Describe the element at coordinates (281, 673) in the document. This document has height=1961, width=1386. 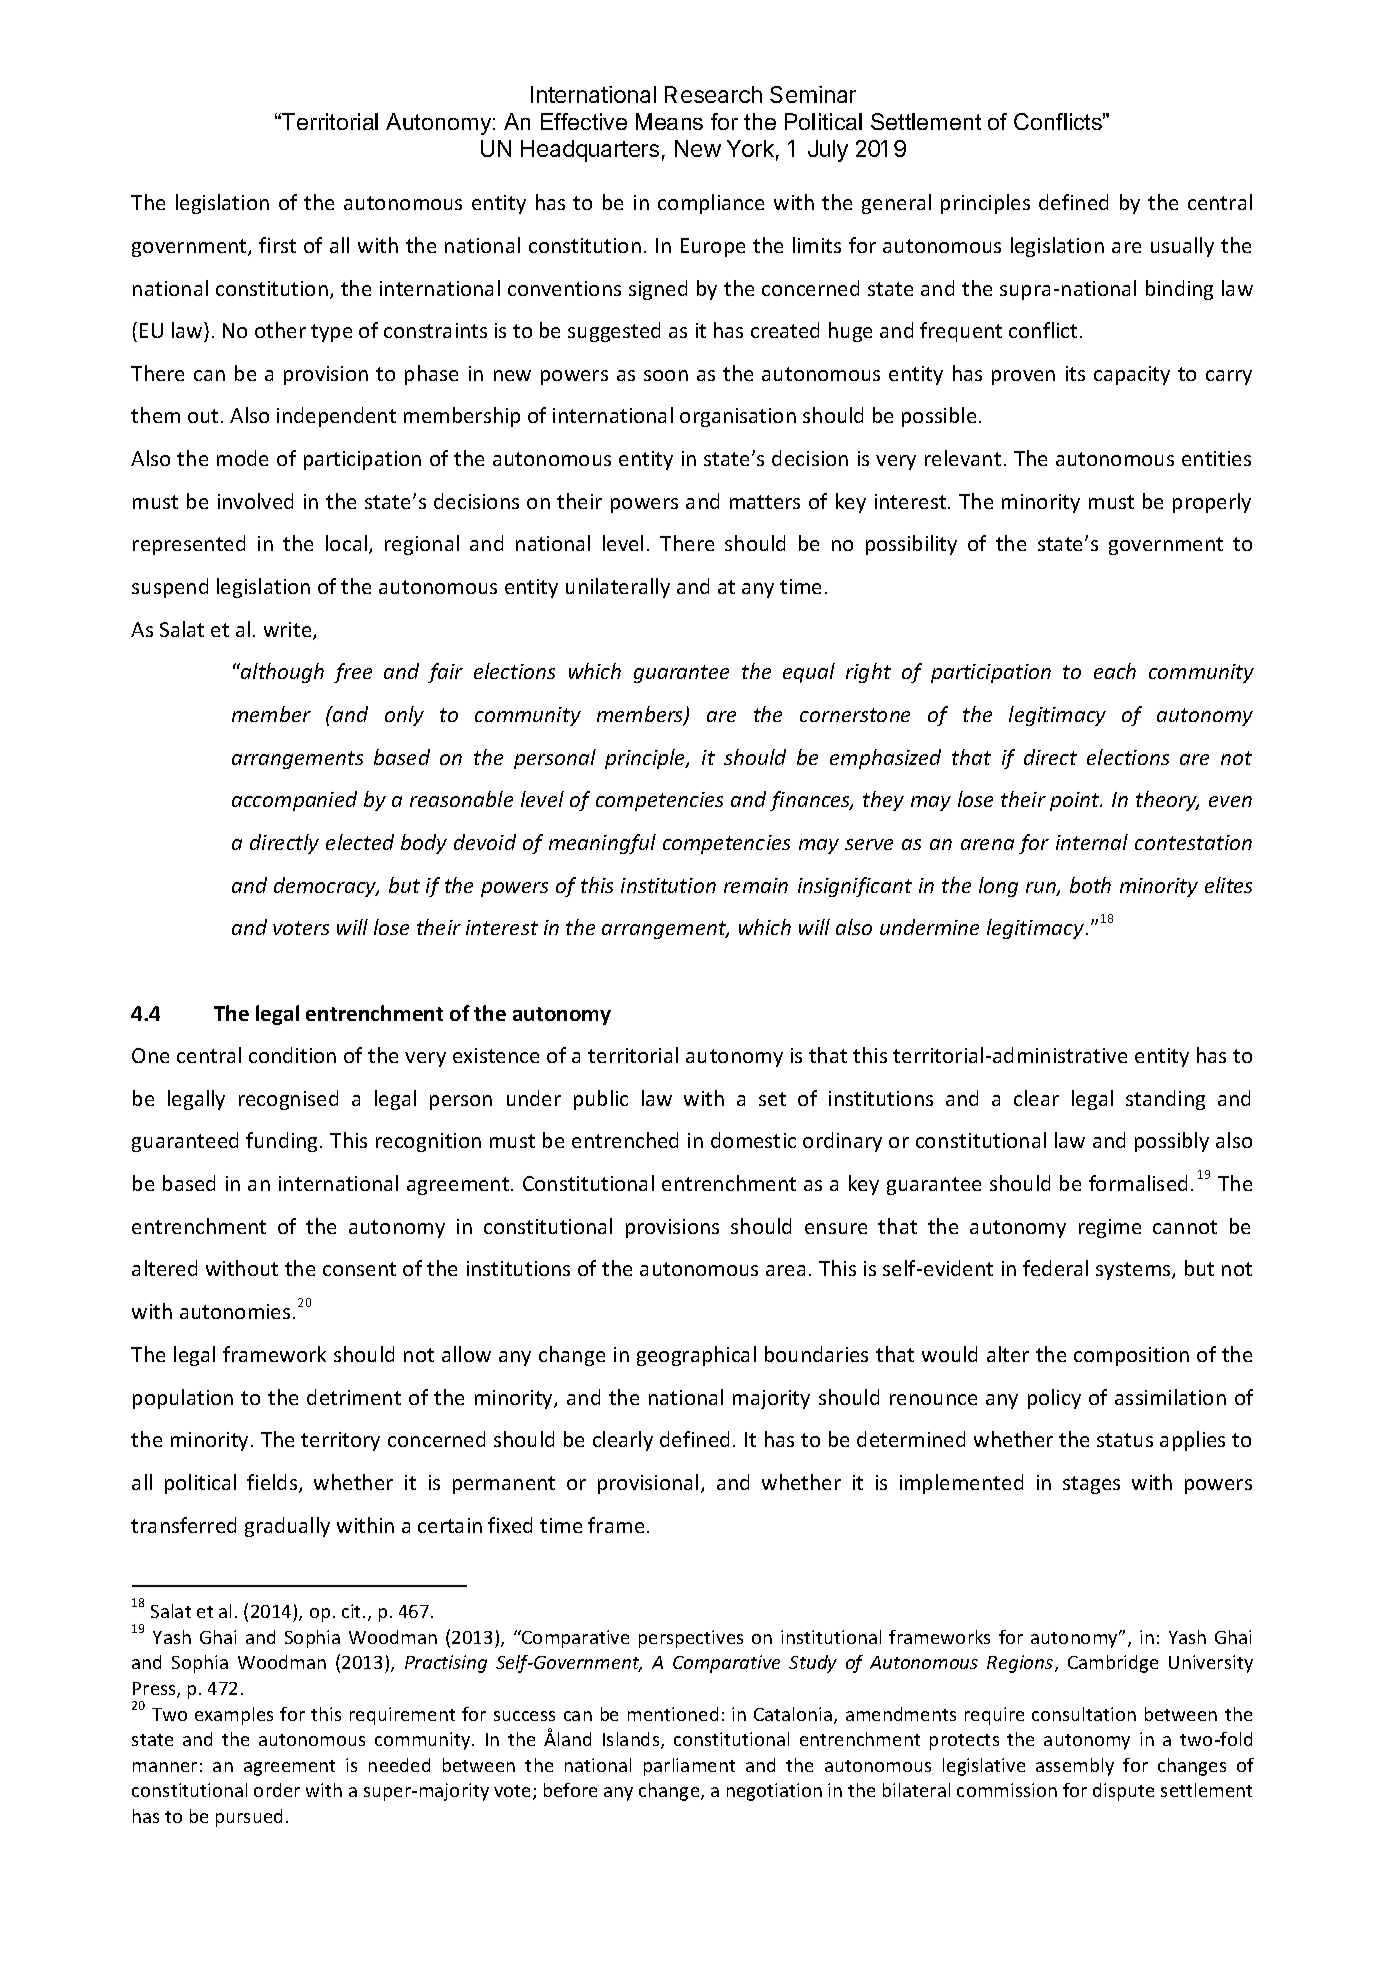
I see `although` at that location.
